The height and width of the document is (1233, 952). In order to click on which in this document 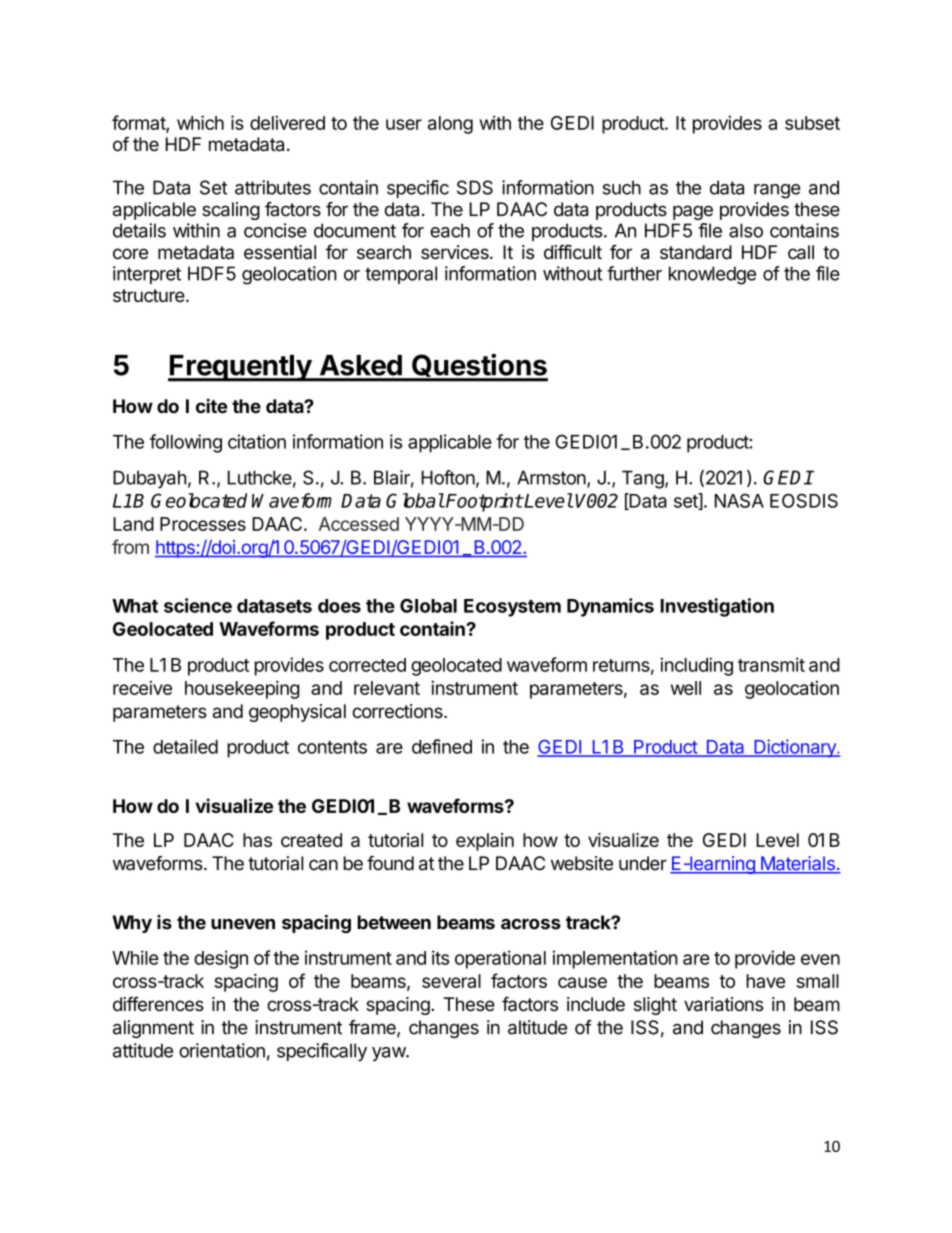, I will do `click(200, 122)`.
